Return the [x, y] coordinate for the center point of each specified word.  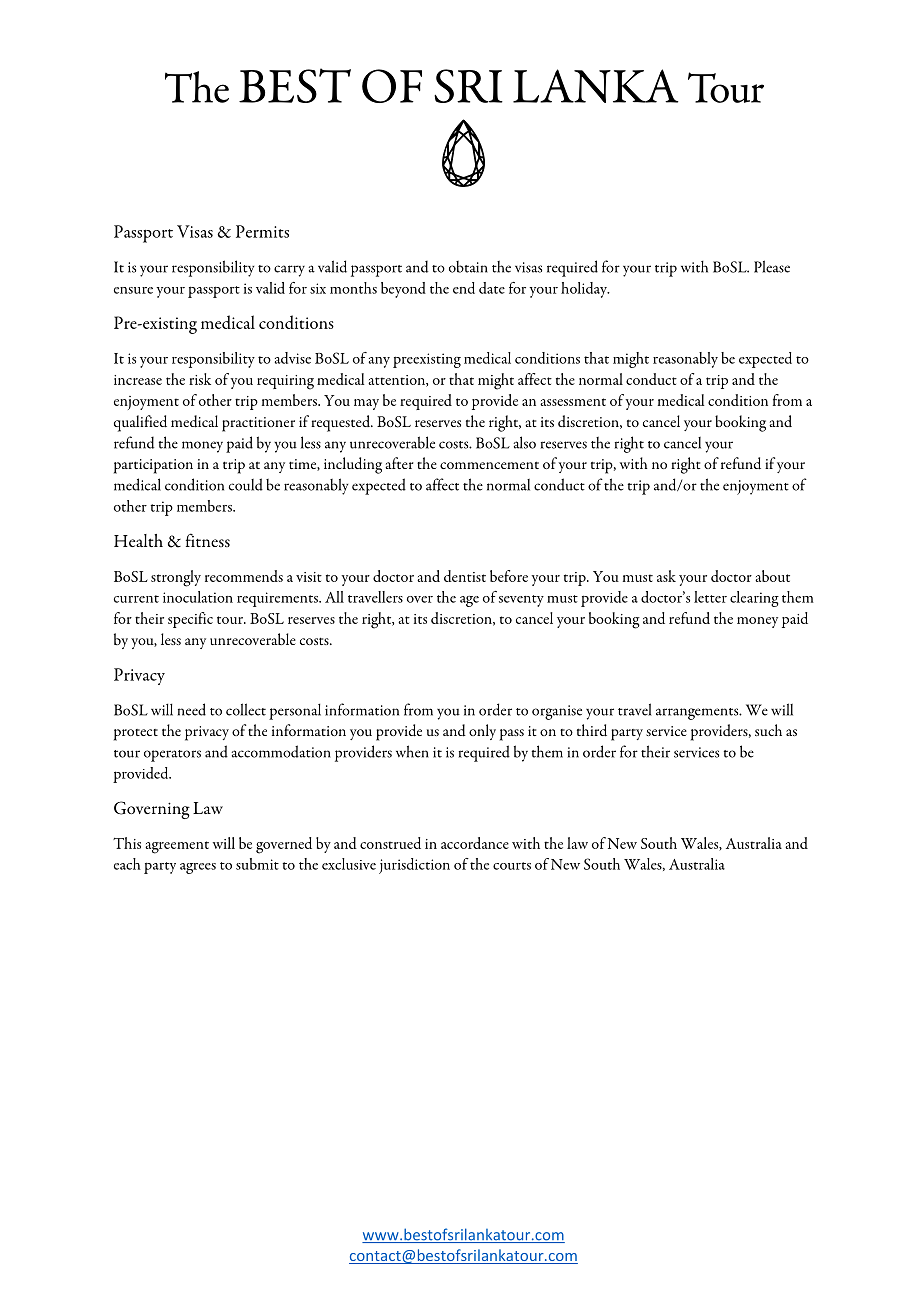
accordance [475, 843]
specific [190, 620]
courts [512, 866]
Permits [262, 231]
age [469, 601]
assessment [573, 402]
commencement [489, 465]
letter [710, 597]
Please [772, 266]
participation [153, 466]
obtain [468, 267]
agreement [177, 847]
